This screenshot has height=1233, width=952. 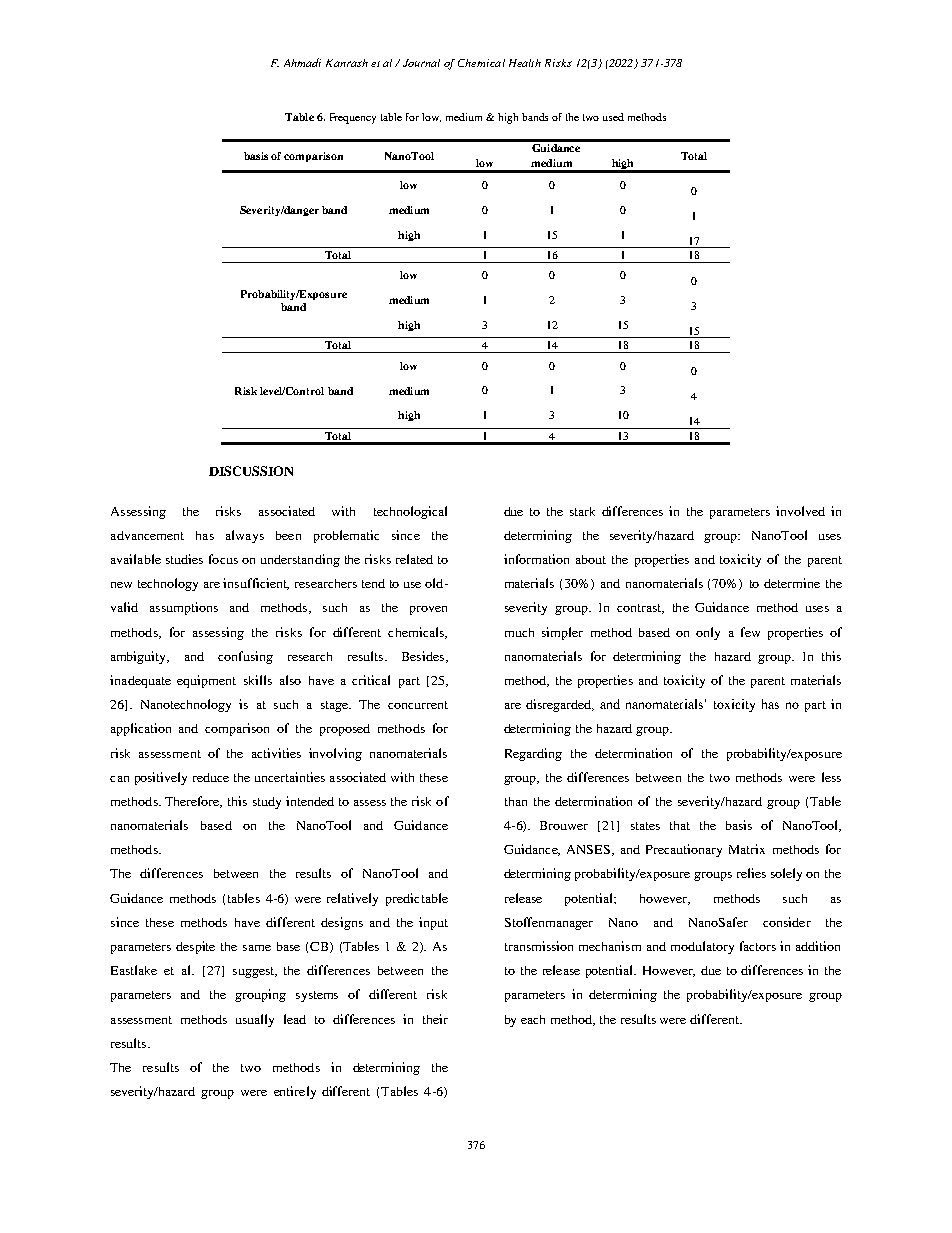 What do you see at coordinates (255, 1020) in the screenshot?
I see `usually` at bounding box center [255, 1020].
